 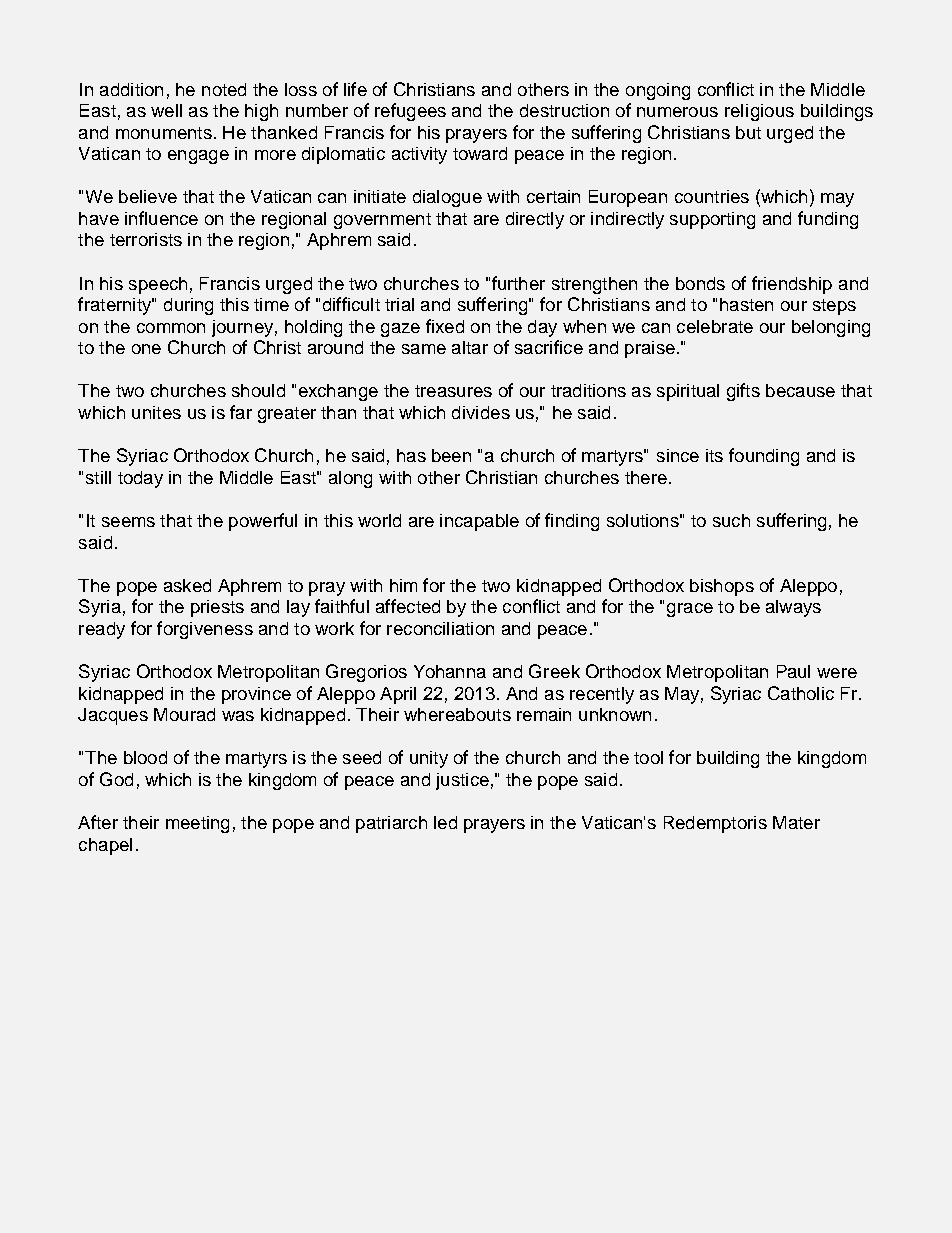 I want to click on been, so click(x=451, y=455).
